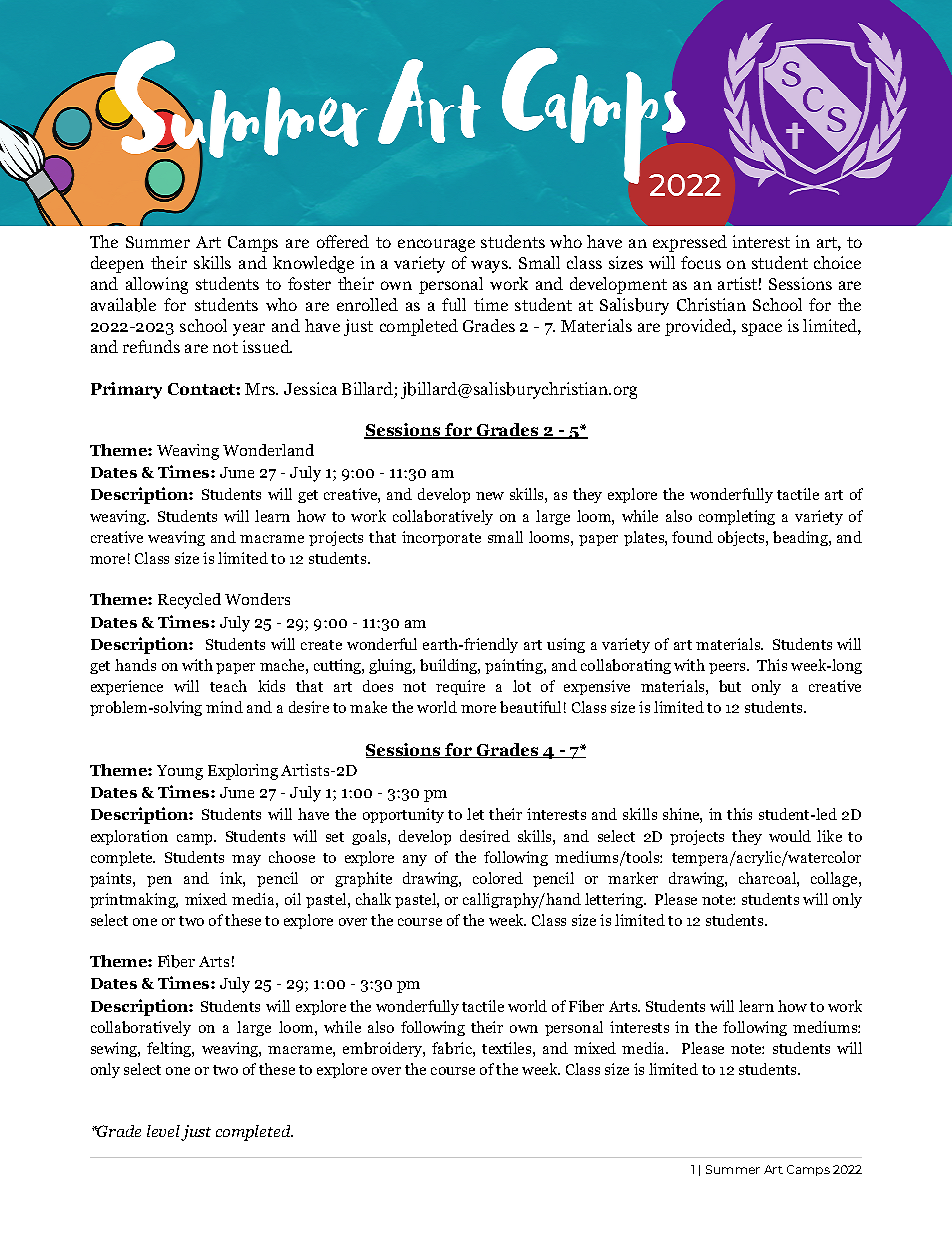 This screenshot has width=952, height=1233. What do you see at coordinates (506, 1048) in the screenshot?
I see `textiles` at bounding box center [506, 1048].
